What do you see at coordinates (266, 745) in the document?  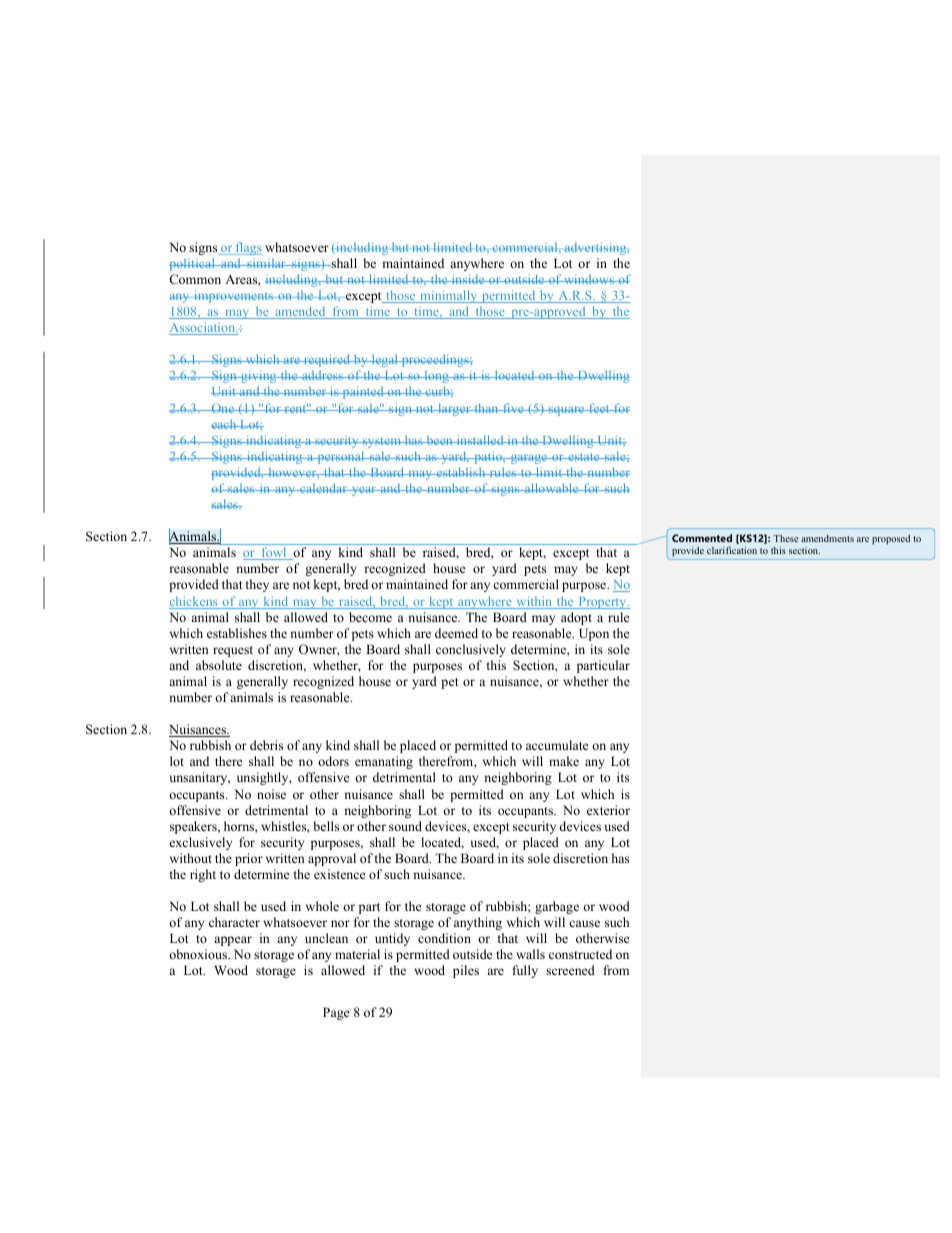 I see `debris` at bounding box center [266, 745].
